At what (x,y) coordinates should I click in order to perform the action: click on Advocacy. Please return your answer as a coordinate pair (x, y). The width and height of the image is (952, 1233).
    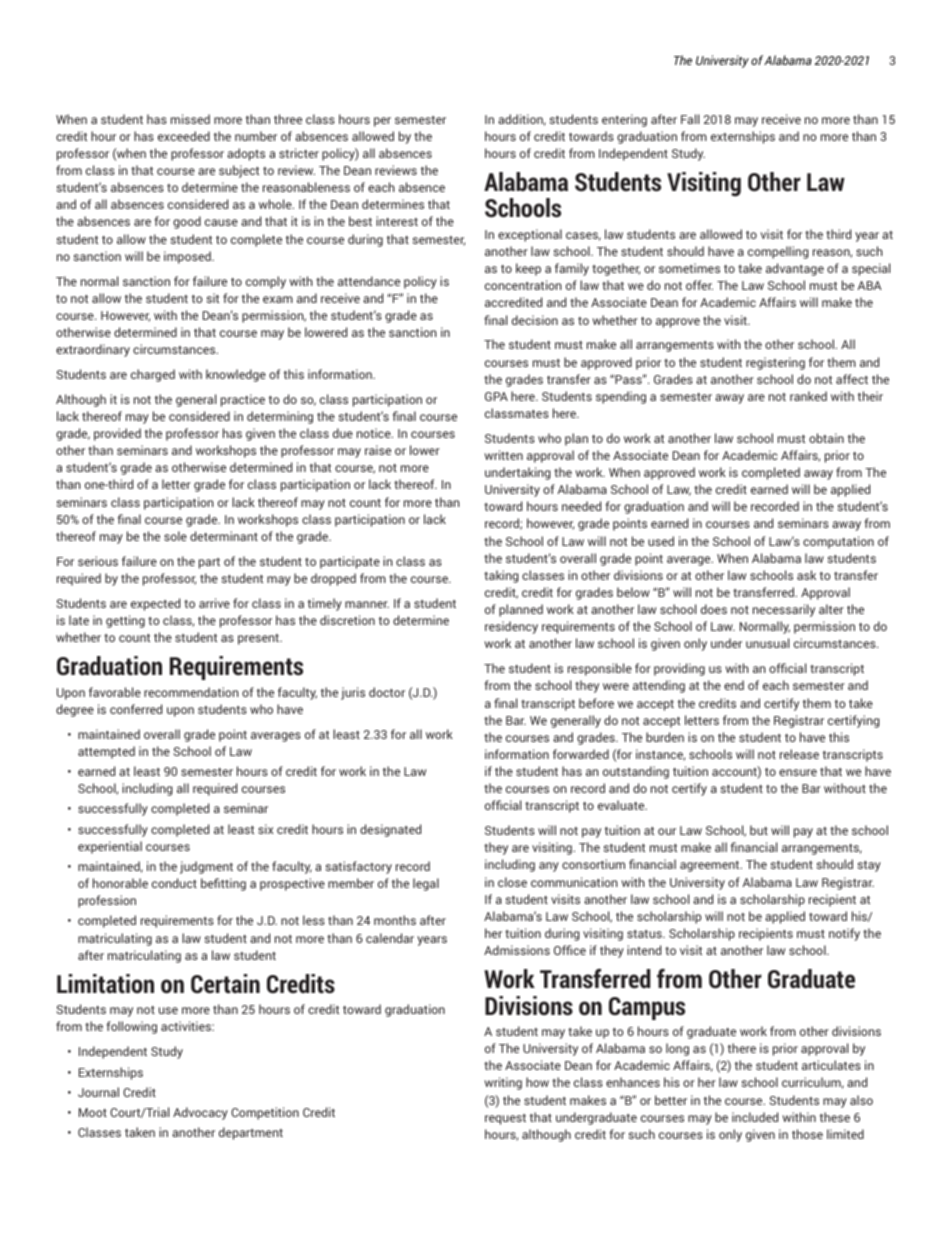
    Looking at the image, I should click on (200, 1113).
